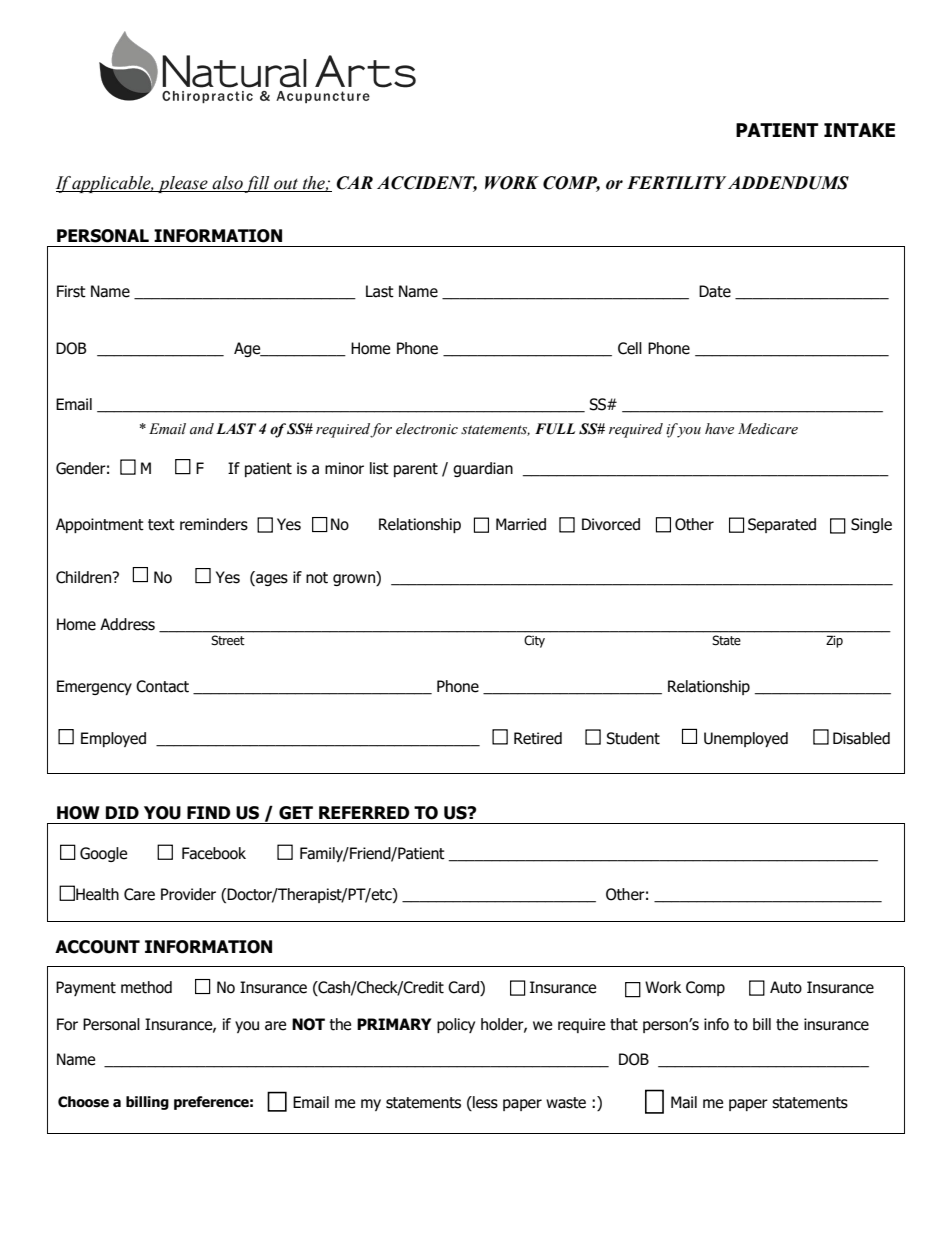 This screenshot has width=952, height=1233. I want to click on City, so click(534, 641).
